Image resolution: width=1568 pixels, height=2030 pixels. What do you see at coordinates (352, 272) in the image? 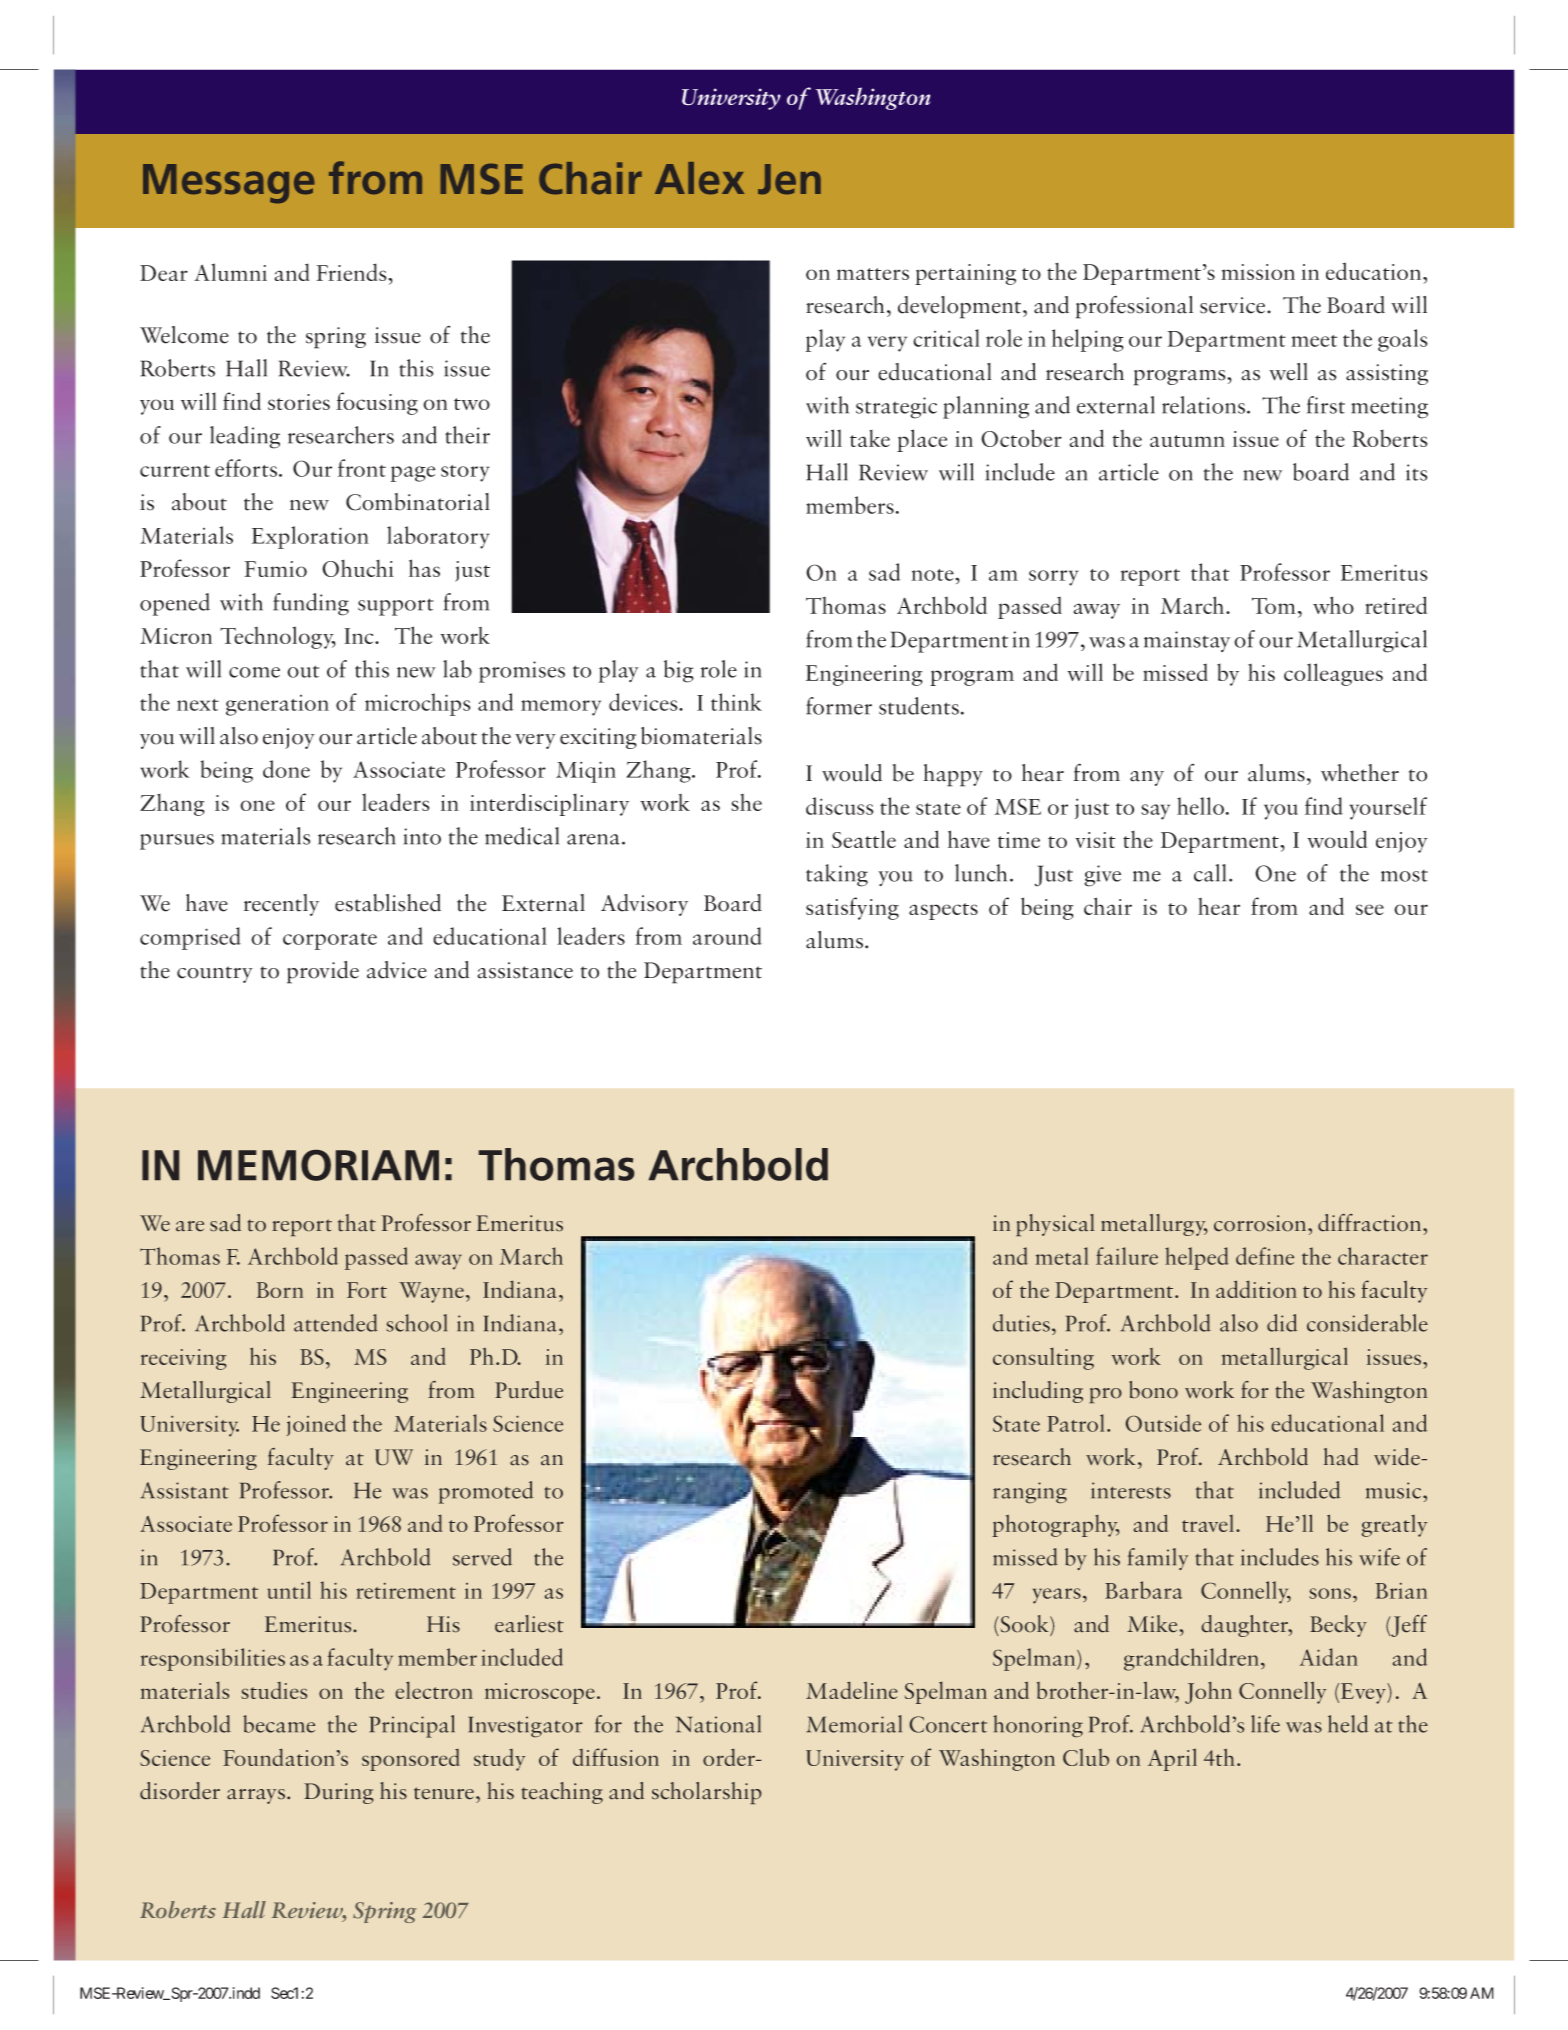
I see `Friends` at bounding box center [352, 272].
